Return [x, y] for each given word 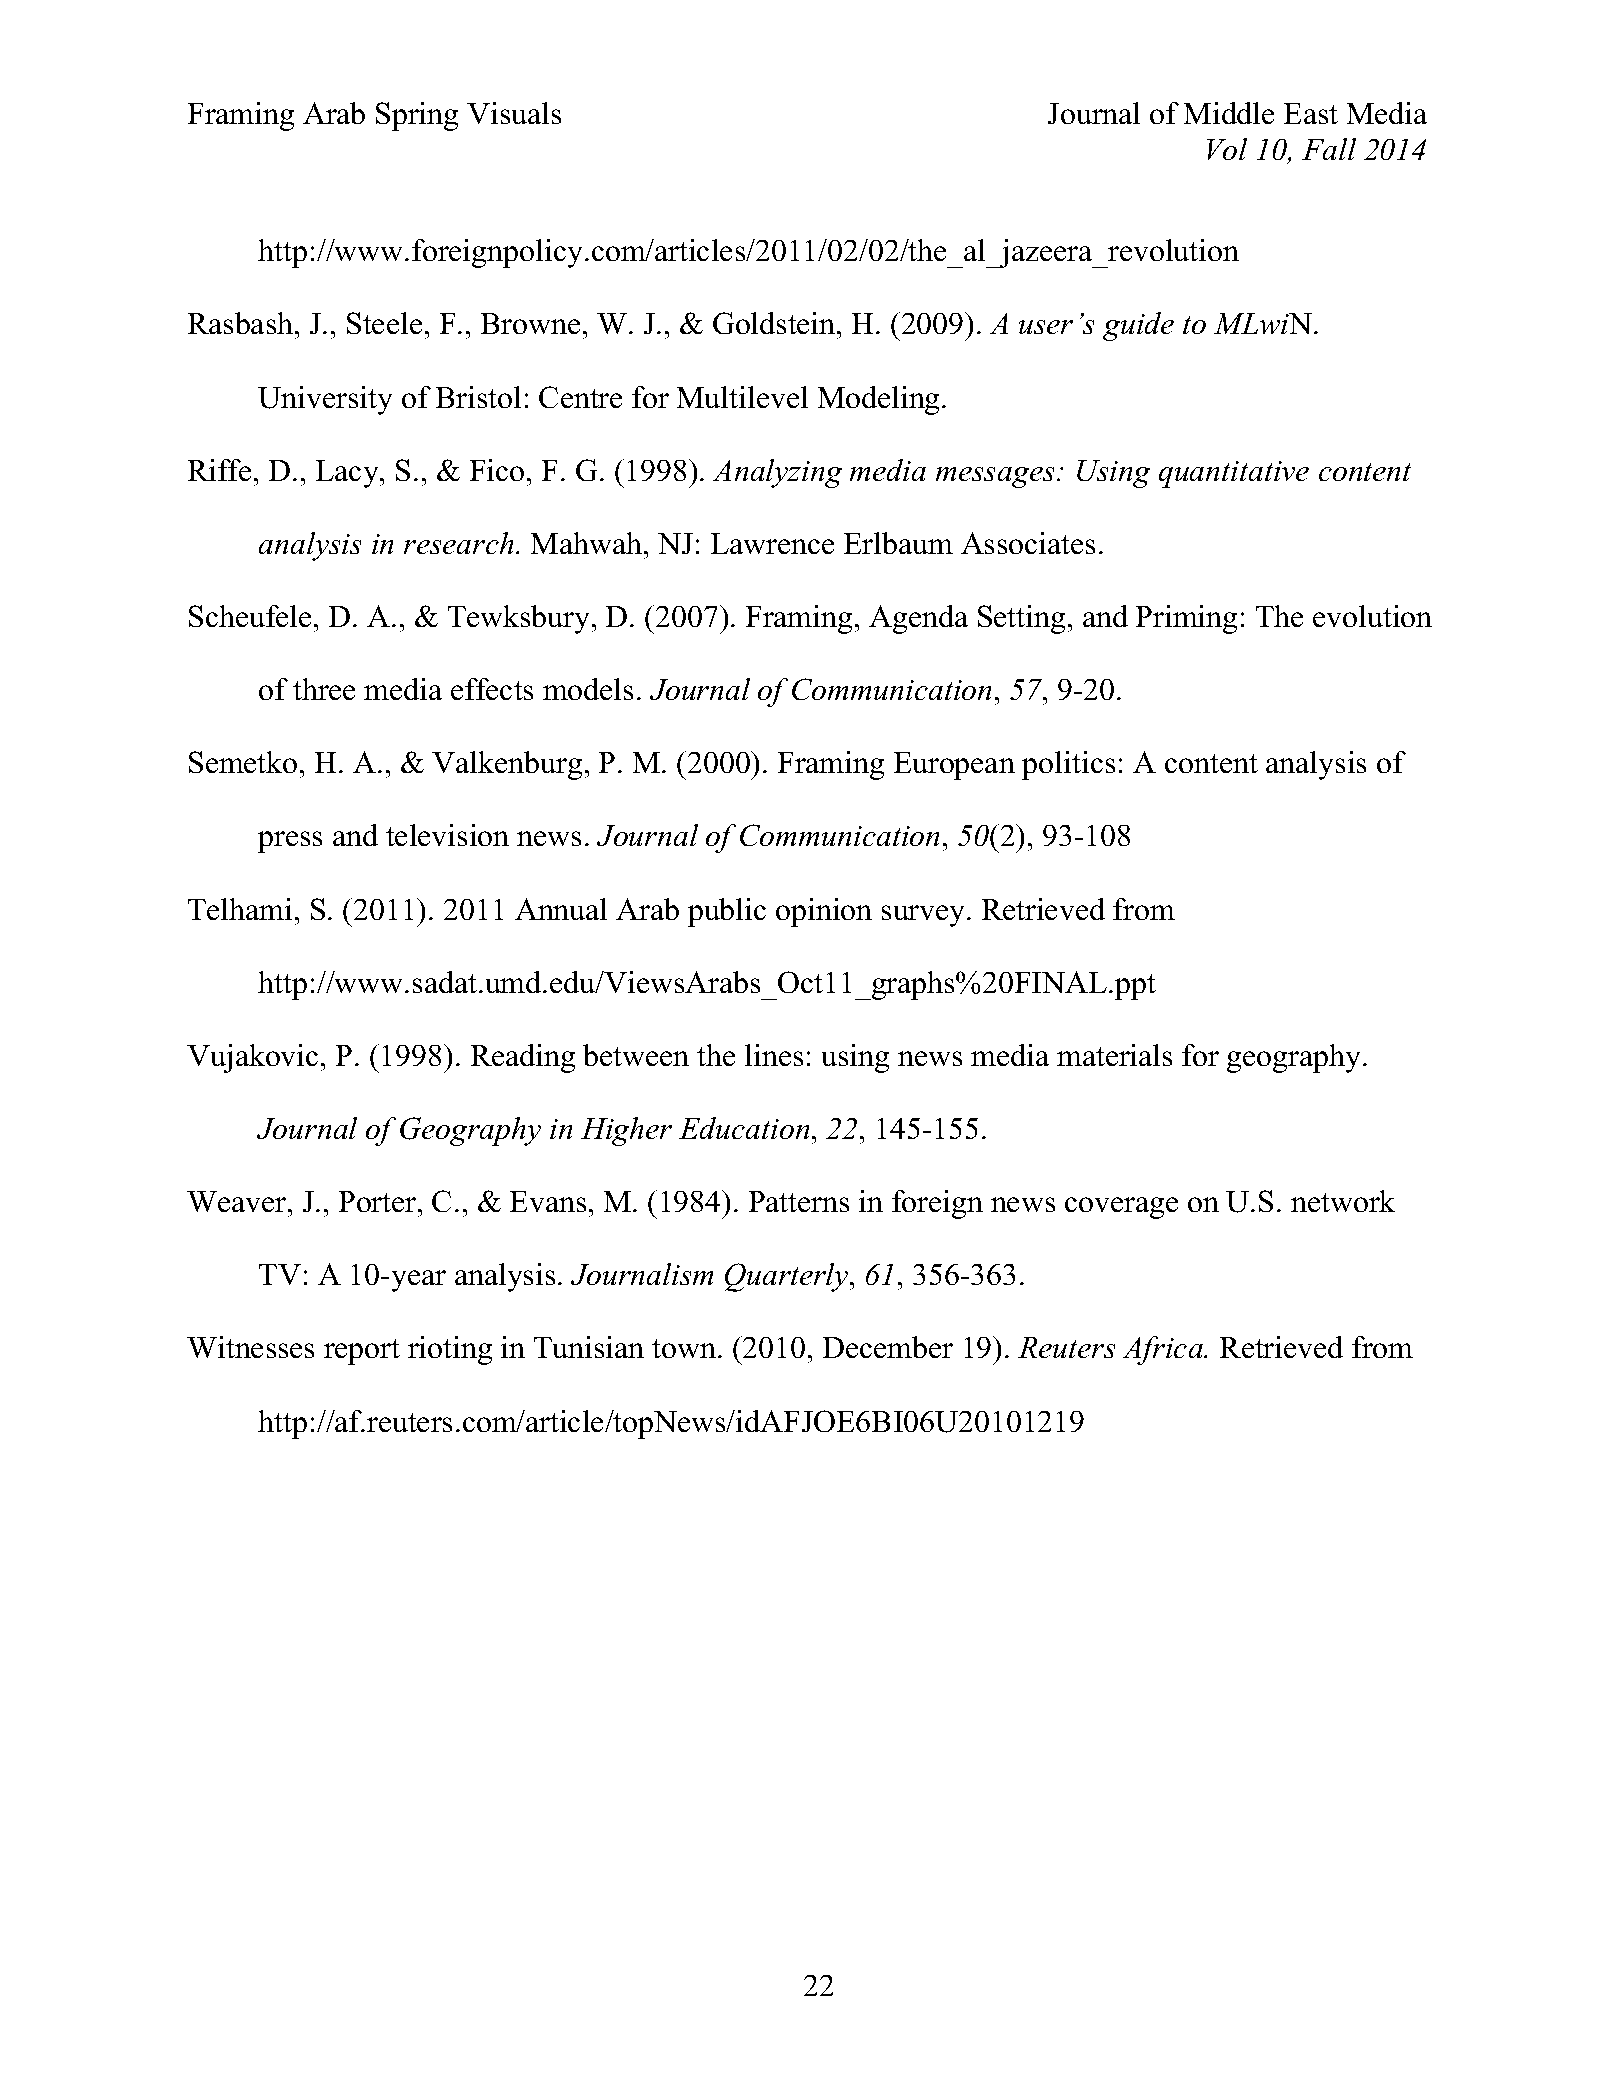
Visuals [514, 113]
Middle [1229, 113]
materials [1114, 1055]
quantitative [1234, 474]
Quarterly [788, 1277]
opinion [824, 912]
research [458, 543]
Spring [417, 116]
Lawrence [772, 543]
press [290, 842]
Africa [1164, 1350]
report [362, 1352]
